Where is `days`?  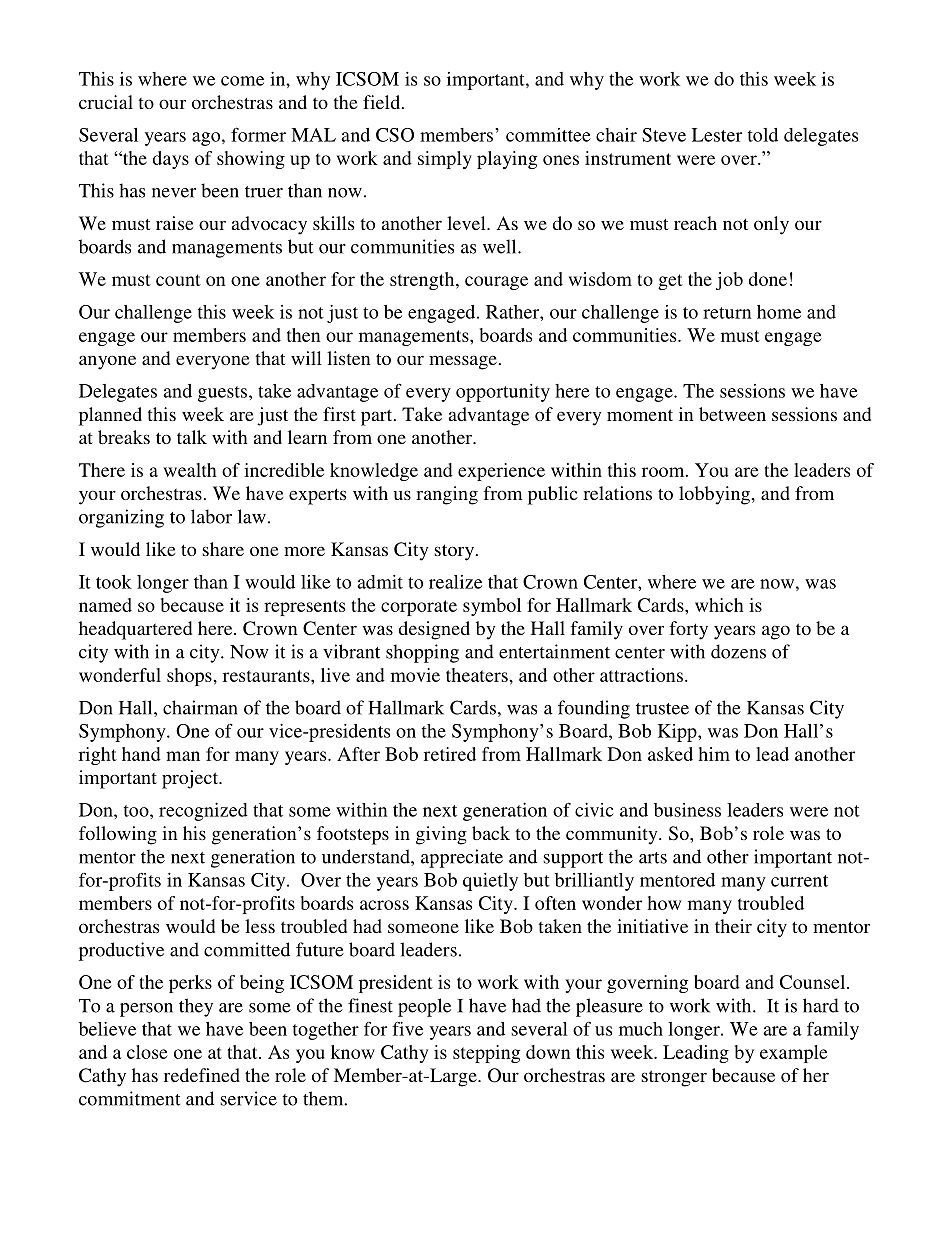
days is located at coordinates (171, 160).
